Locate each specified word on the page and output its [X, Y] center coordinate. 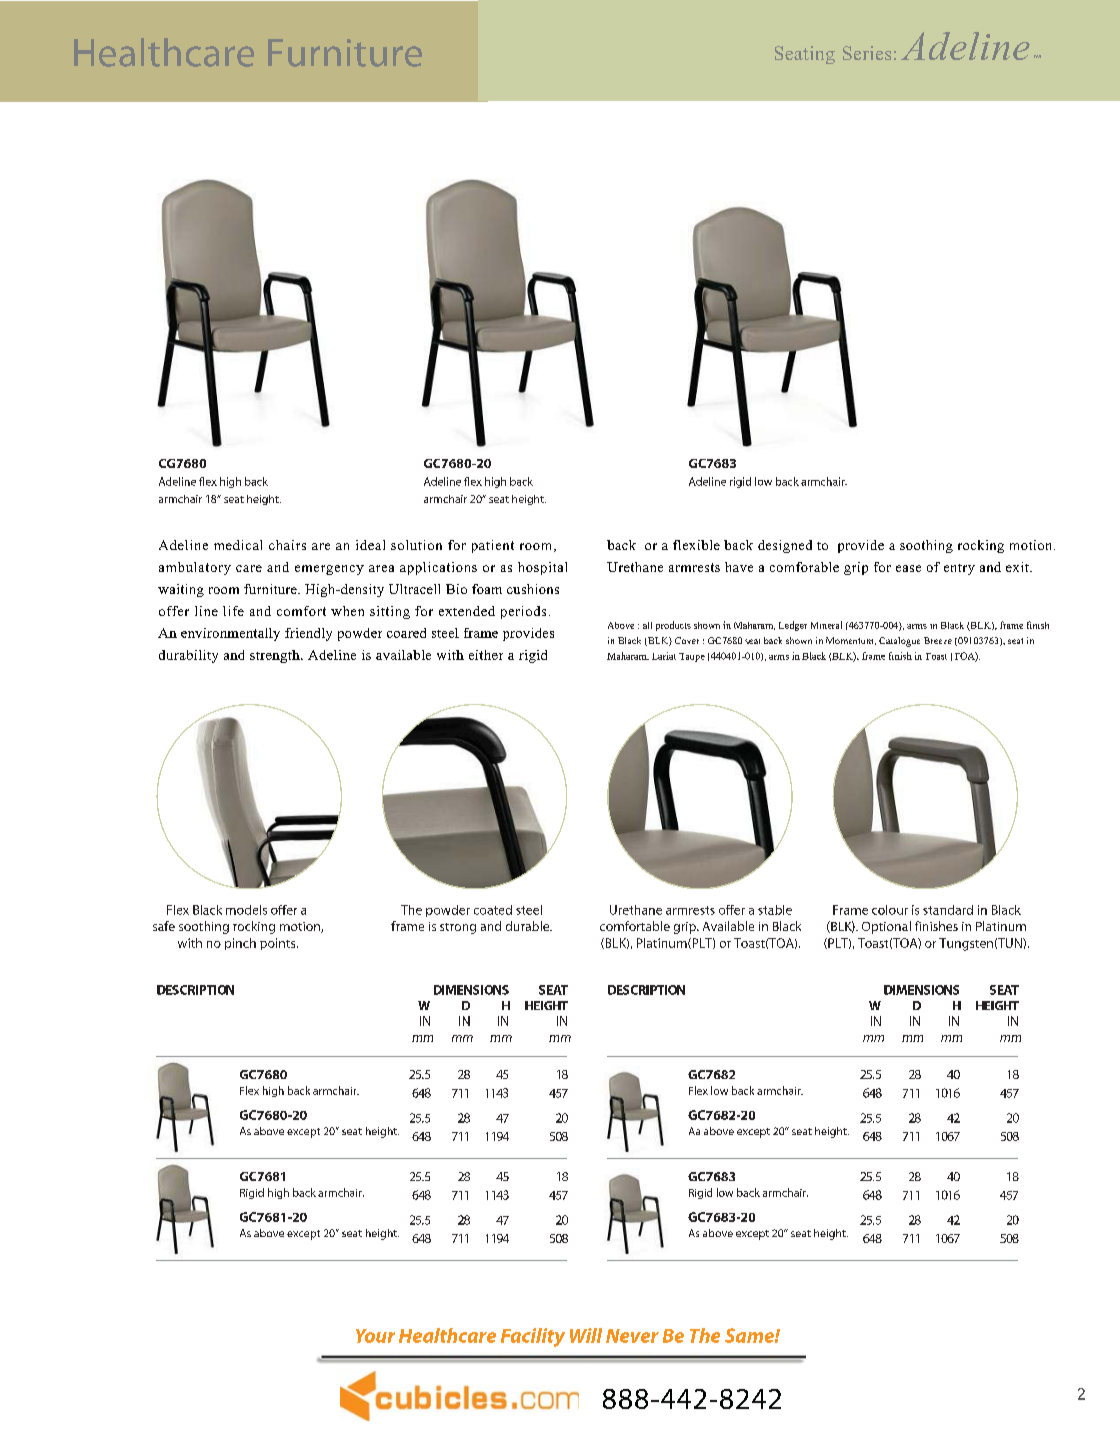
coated [493, 910]
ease [908, 568]
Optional [886, 927]
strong [458, 928]
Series [867, 53]
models [246, 910]
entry [959, 569]
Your [375, 1336]
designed [785, 546]
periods [523, 612]
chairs [287, 545]
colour [890, 910]
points [279, 944]
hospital [542, 568]
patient [493, 546]
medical [238, 545]
